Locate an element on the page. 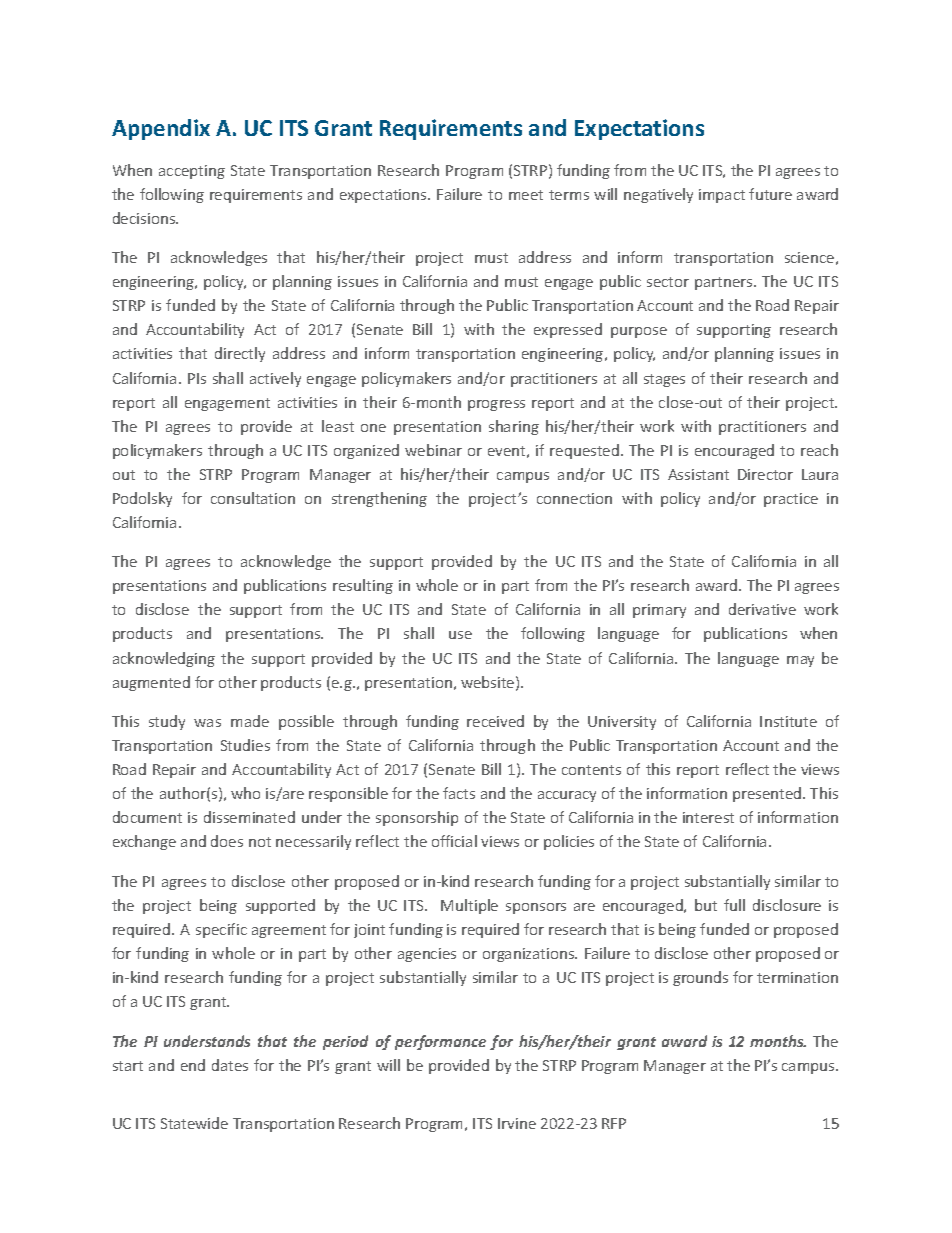 The width and height of the document is (952, 1233). dates is located at coordinates (230, 1065).
